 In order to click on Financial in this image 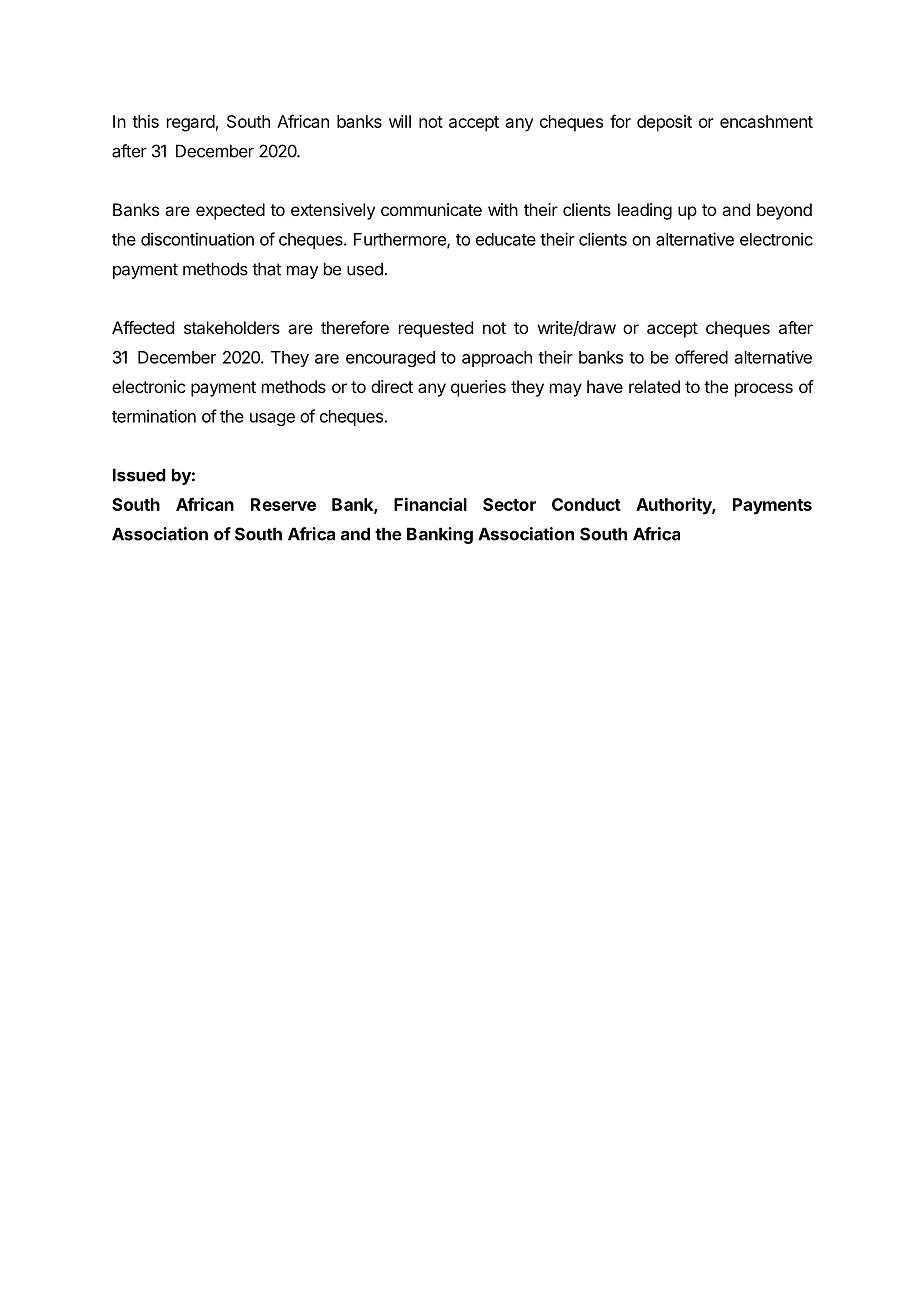, I will do `click(430, 504)`.
